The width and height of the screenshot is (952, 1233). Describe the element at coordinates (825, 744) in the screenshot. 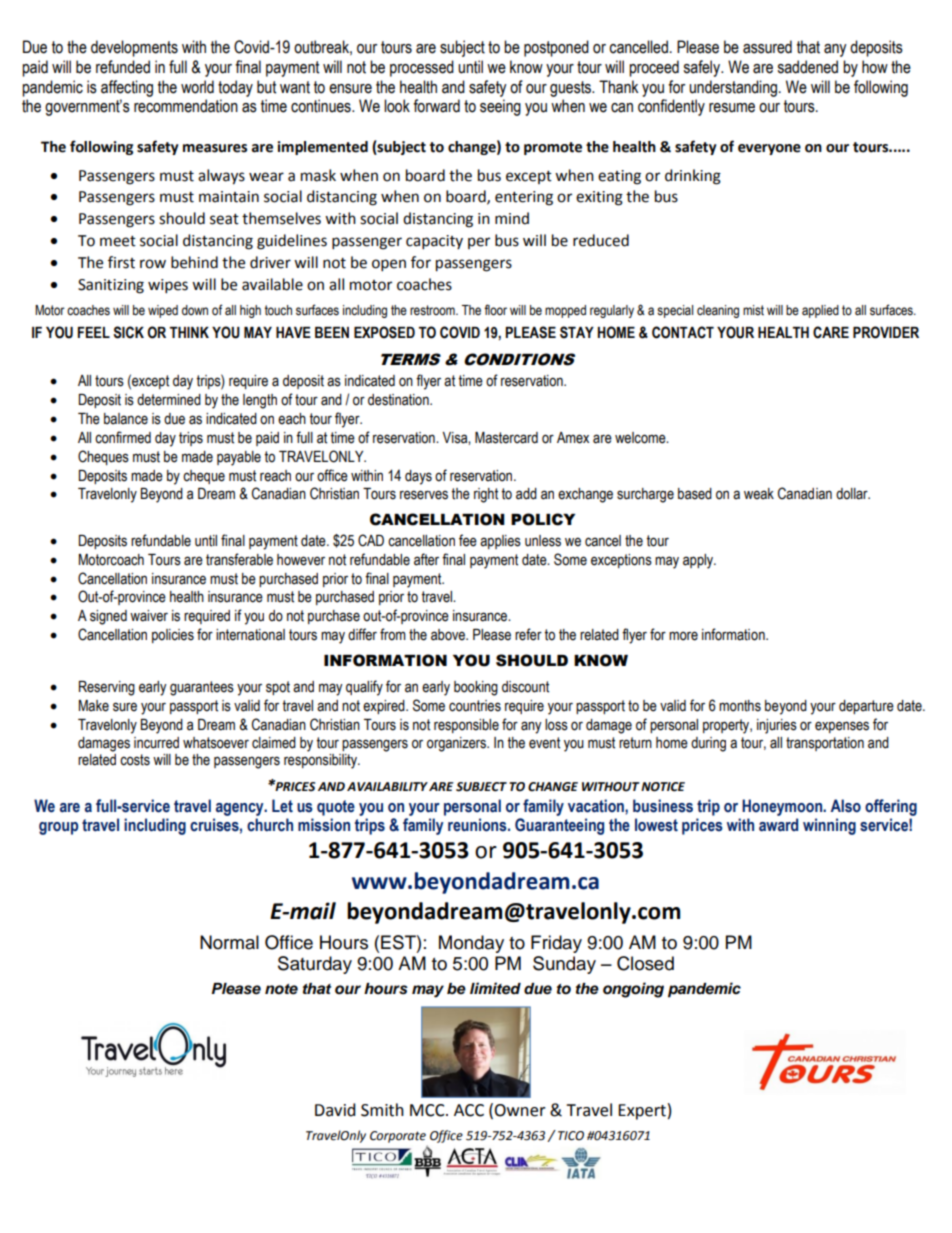

I see `transportation` at that location.
